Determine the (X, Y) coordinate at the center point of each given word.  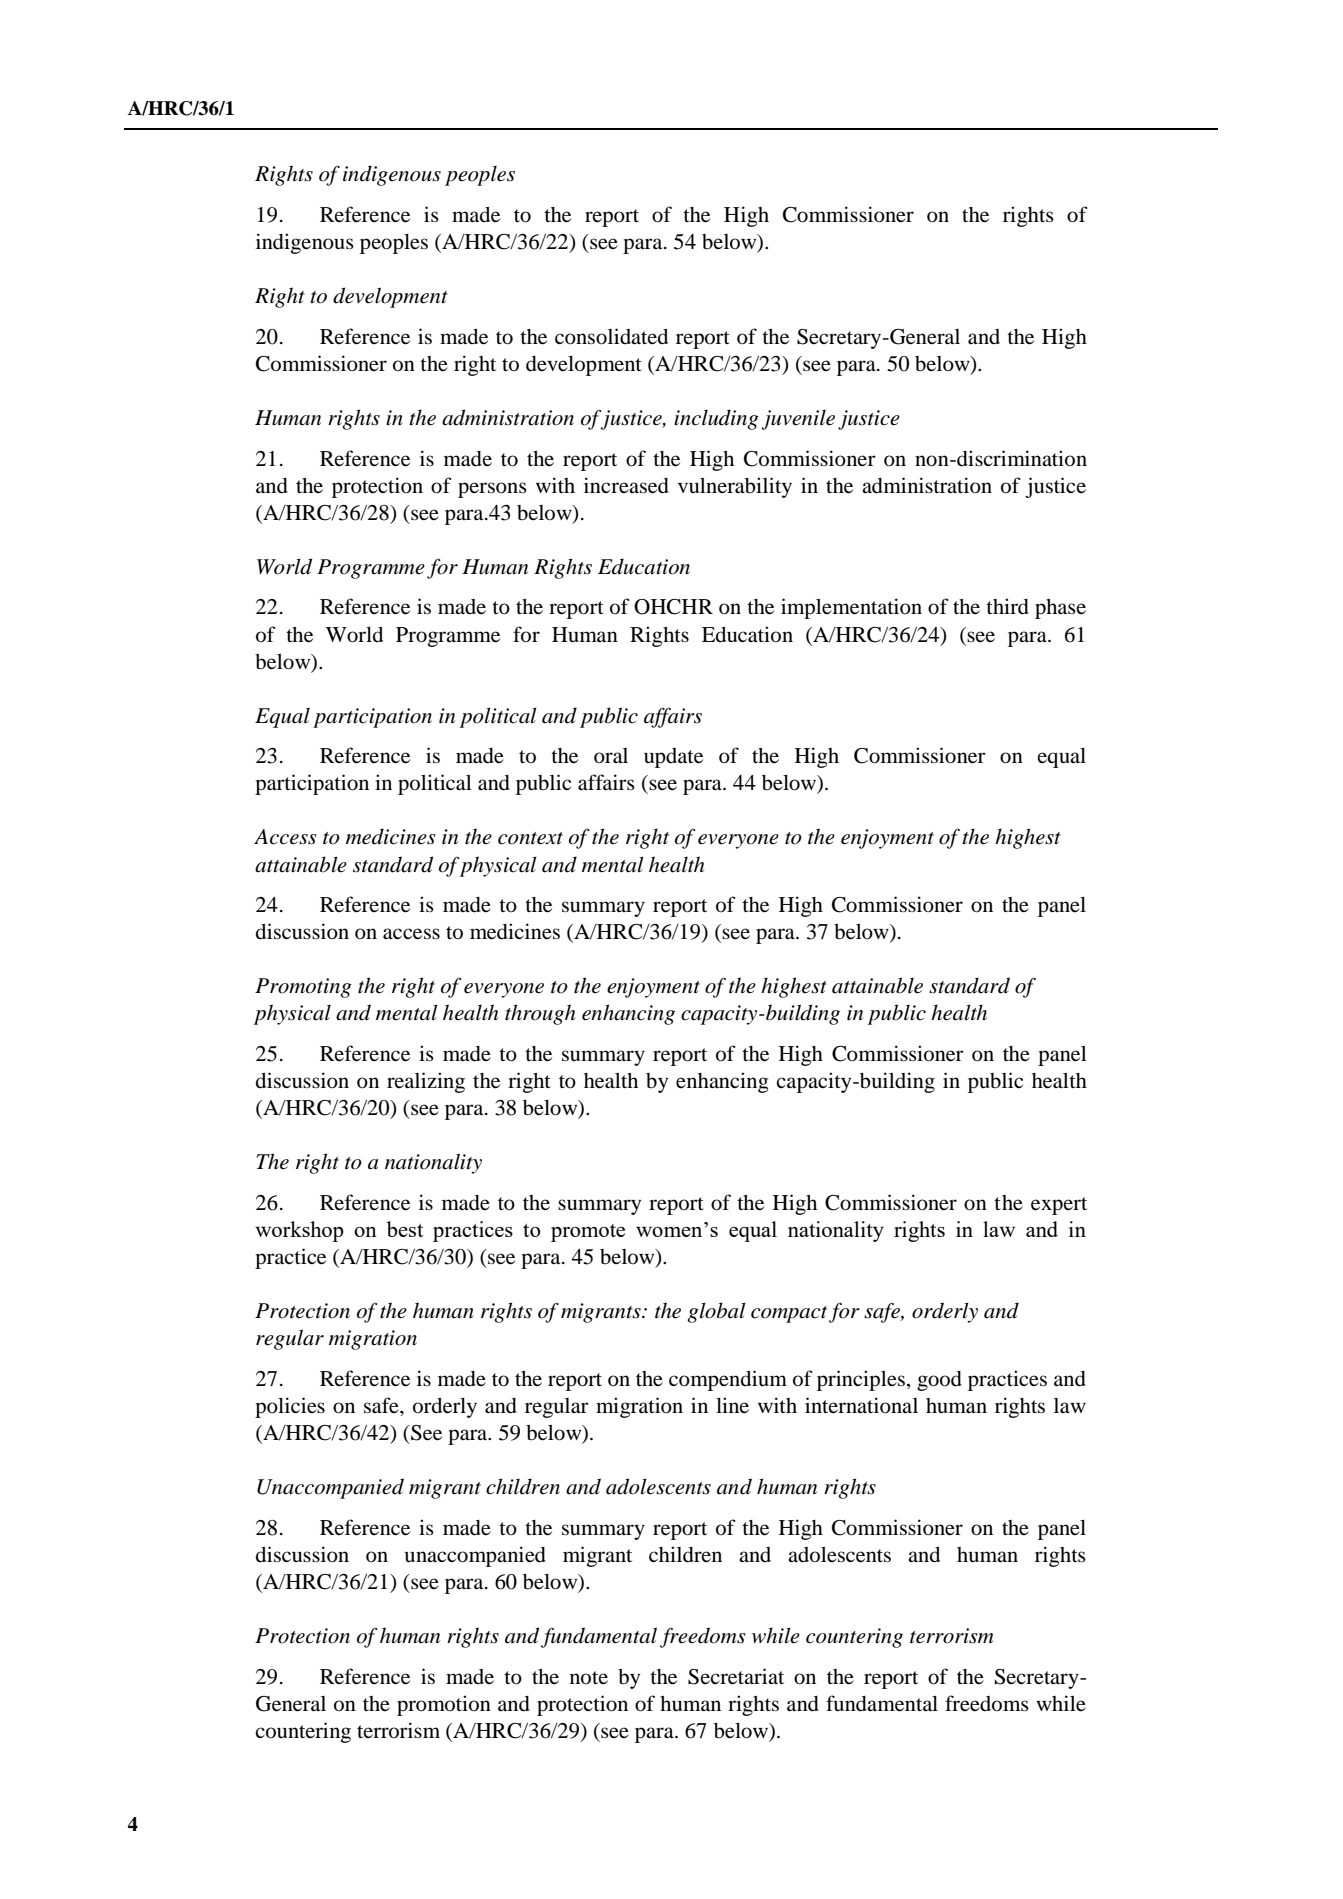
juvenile (798, 420)
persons (492, 490)
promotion (444, 1705)
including (716, 419)
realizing (426, 1082)
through (540, 1014)
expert (1059, 1206)
